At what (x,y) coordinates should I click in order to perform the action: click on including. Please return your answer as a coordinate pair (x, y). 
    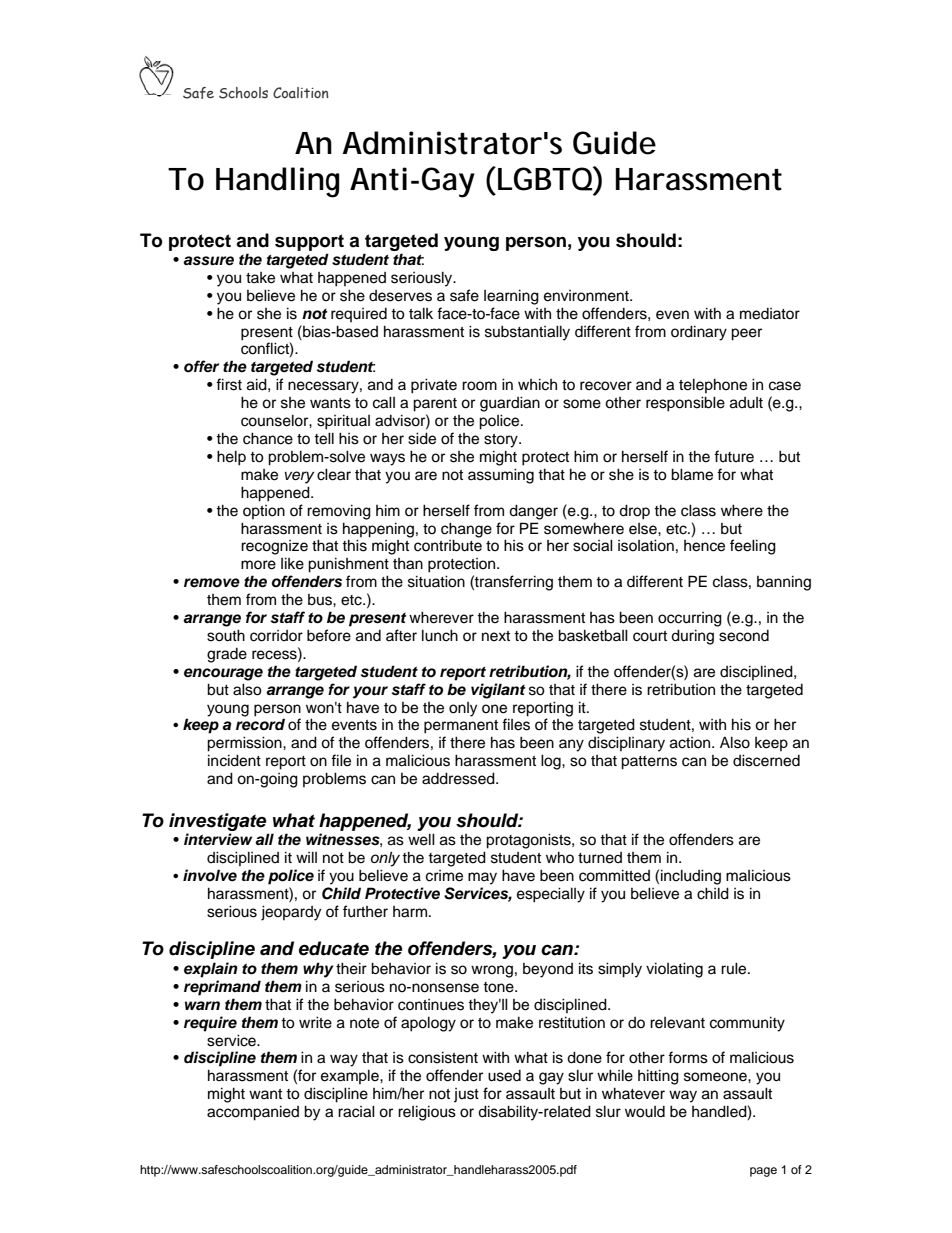
    Looking at the image, I should click on (691, 877).
